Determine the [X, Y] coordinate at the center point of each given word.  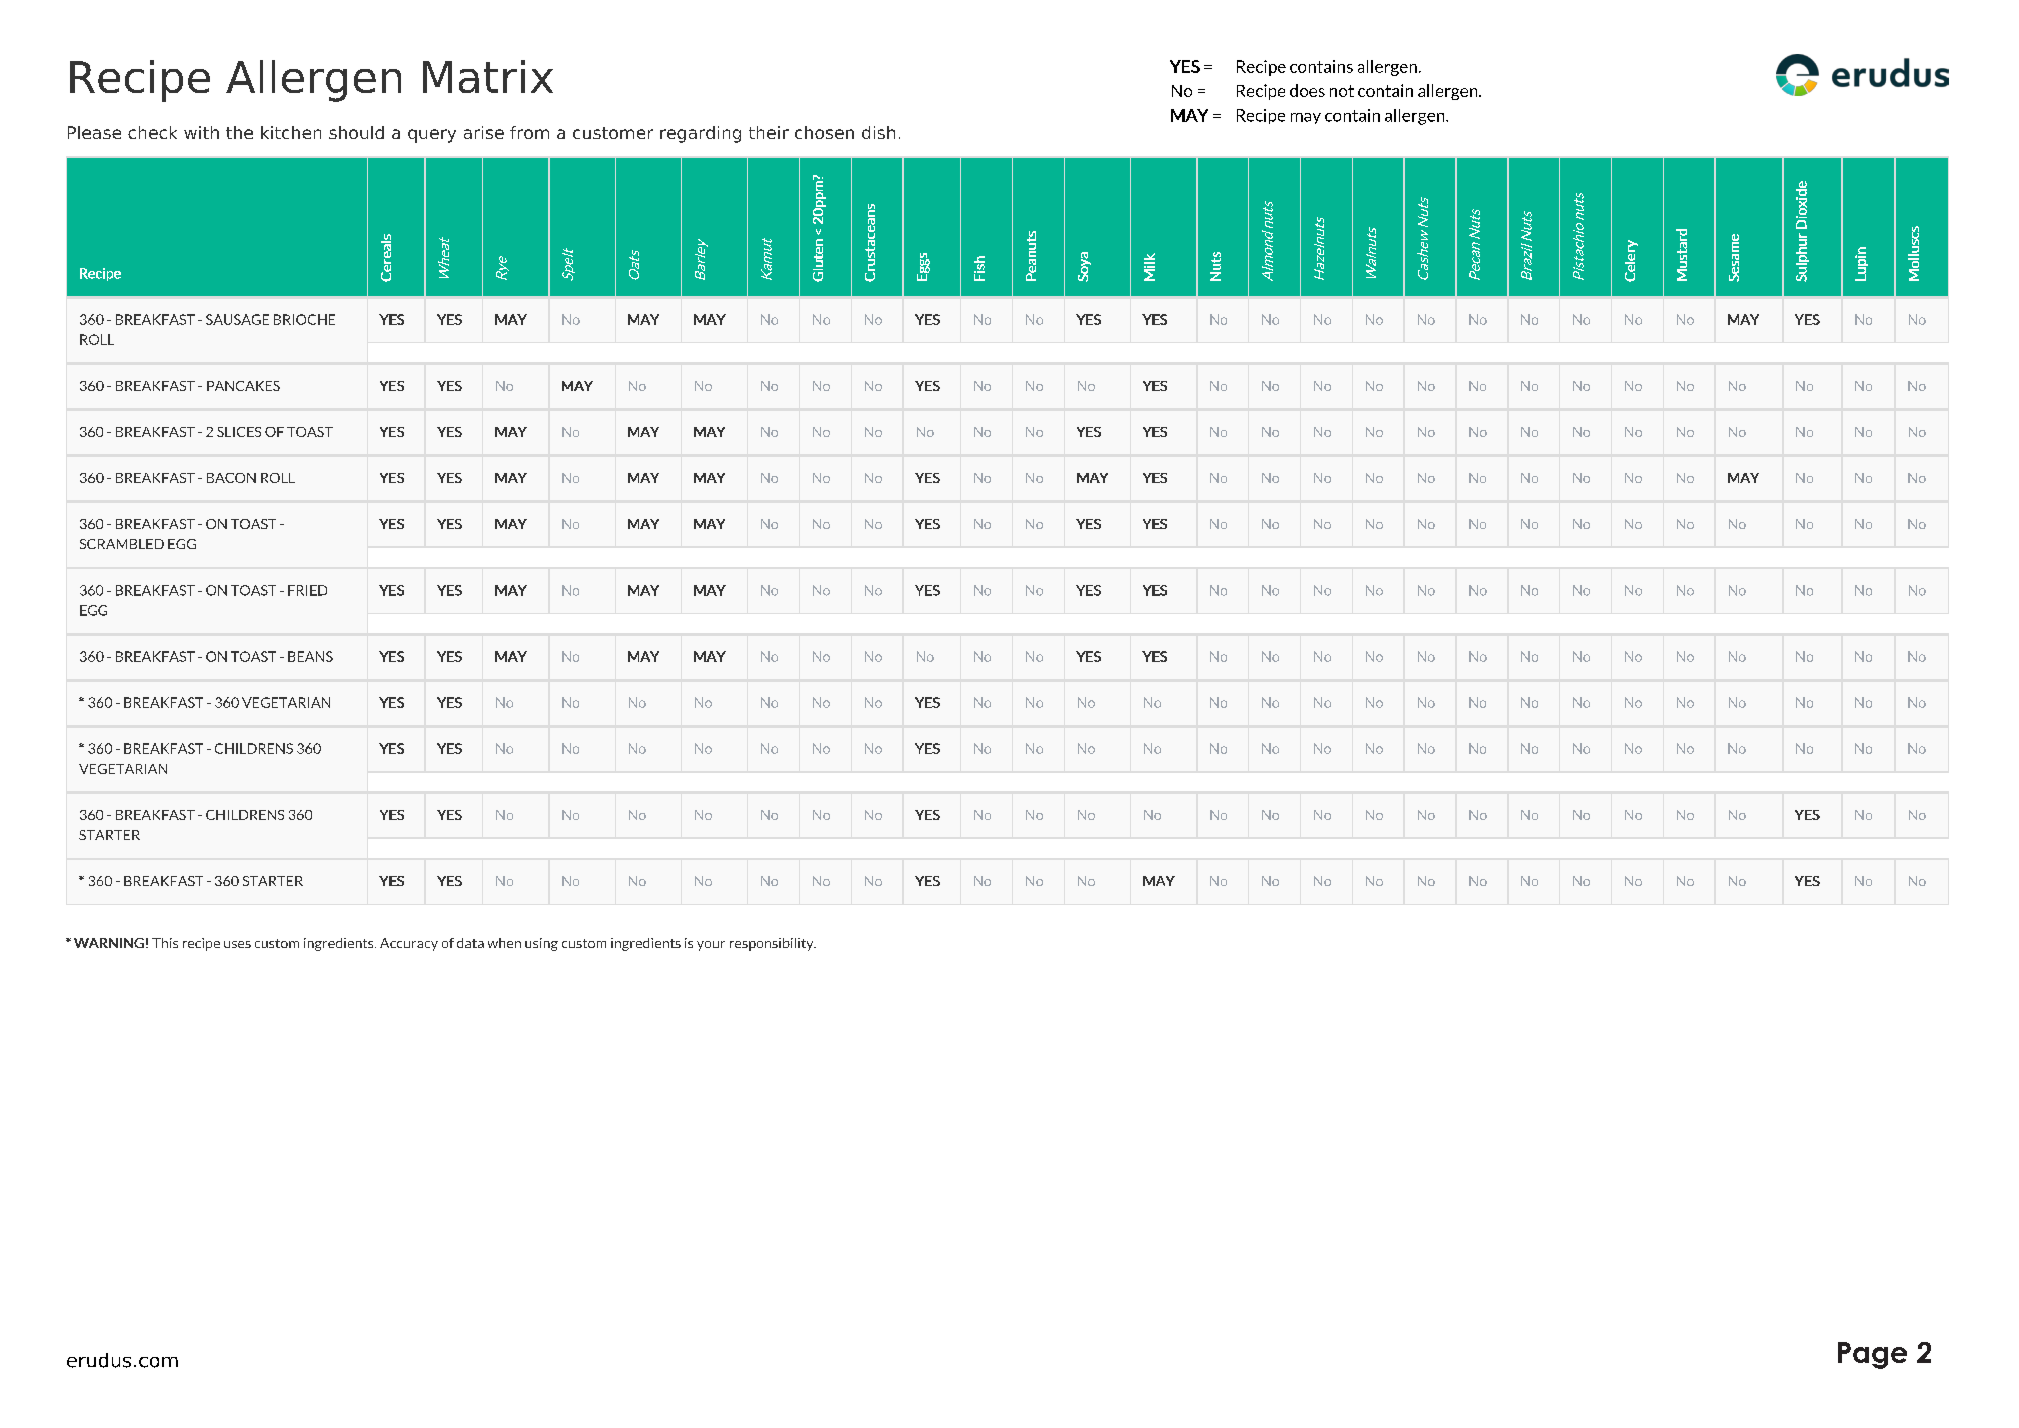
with [201, 132]
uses [237, 944]
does [1307, 90]
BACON [231, 478]
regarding [700, 134]
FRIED [307, 590]
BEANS [310, 656]
